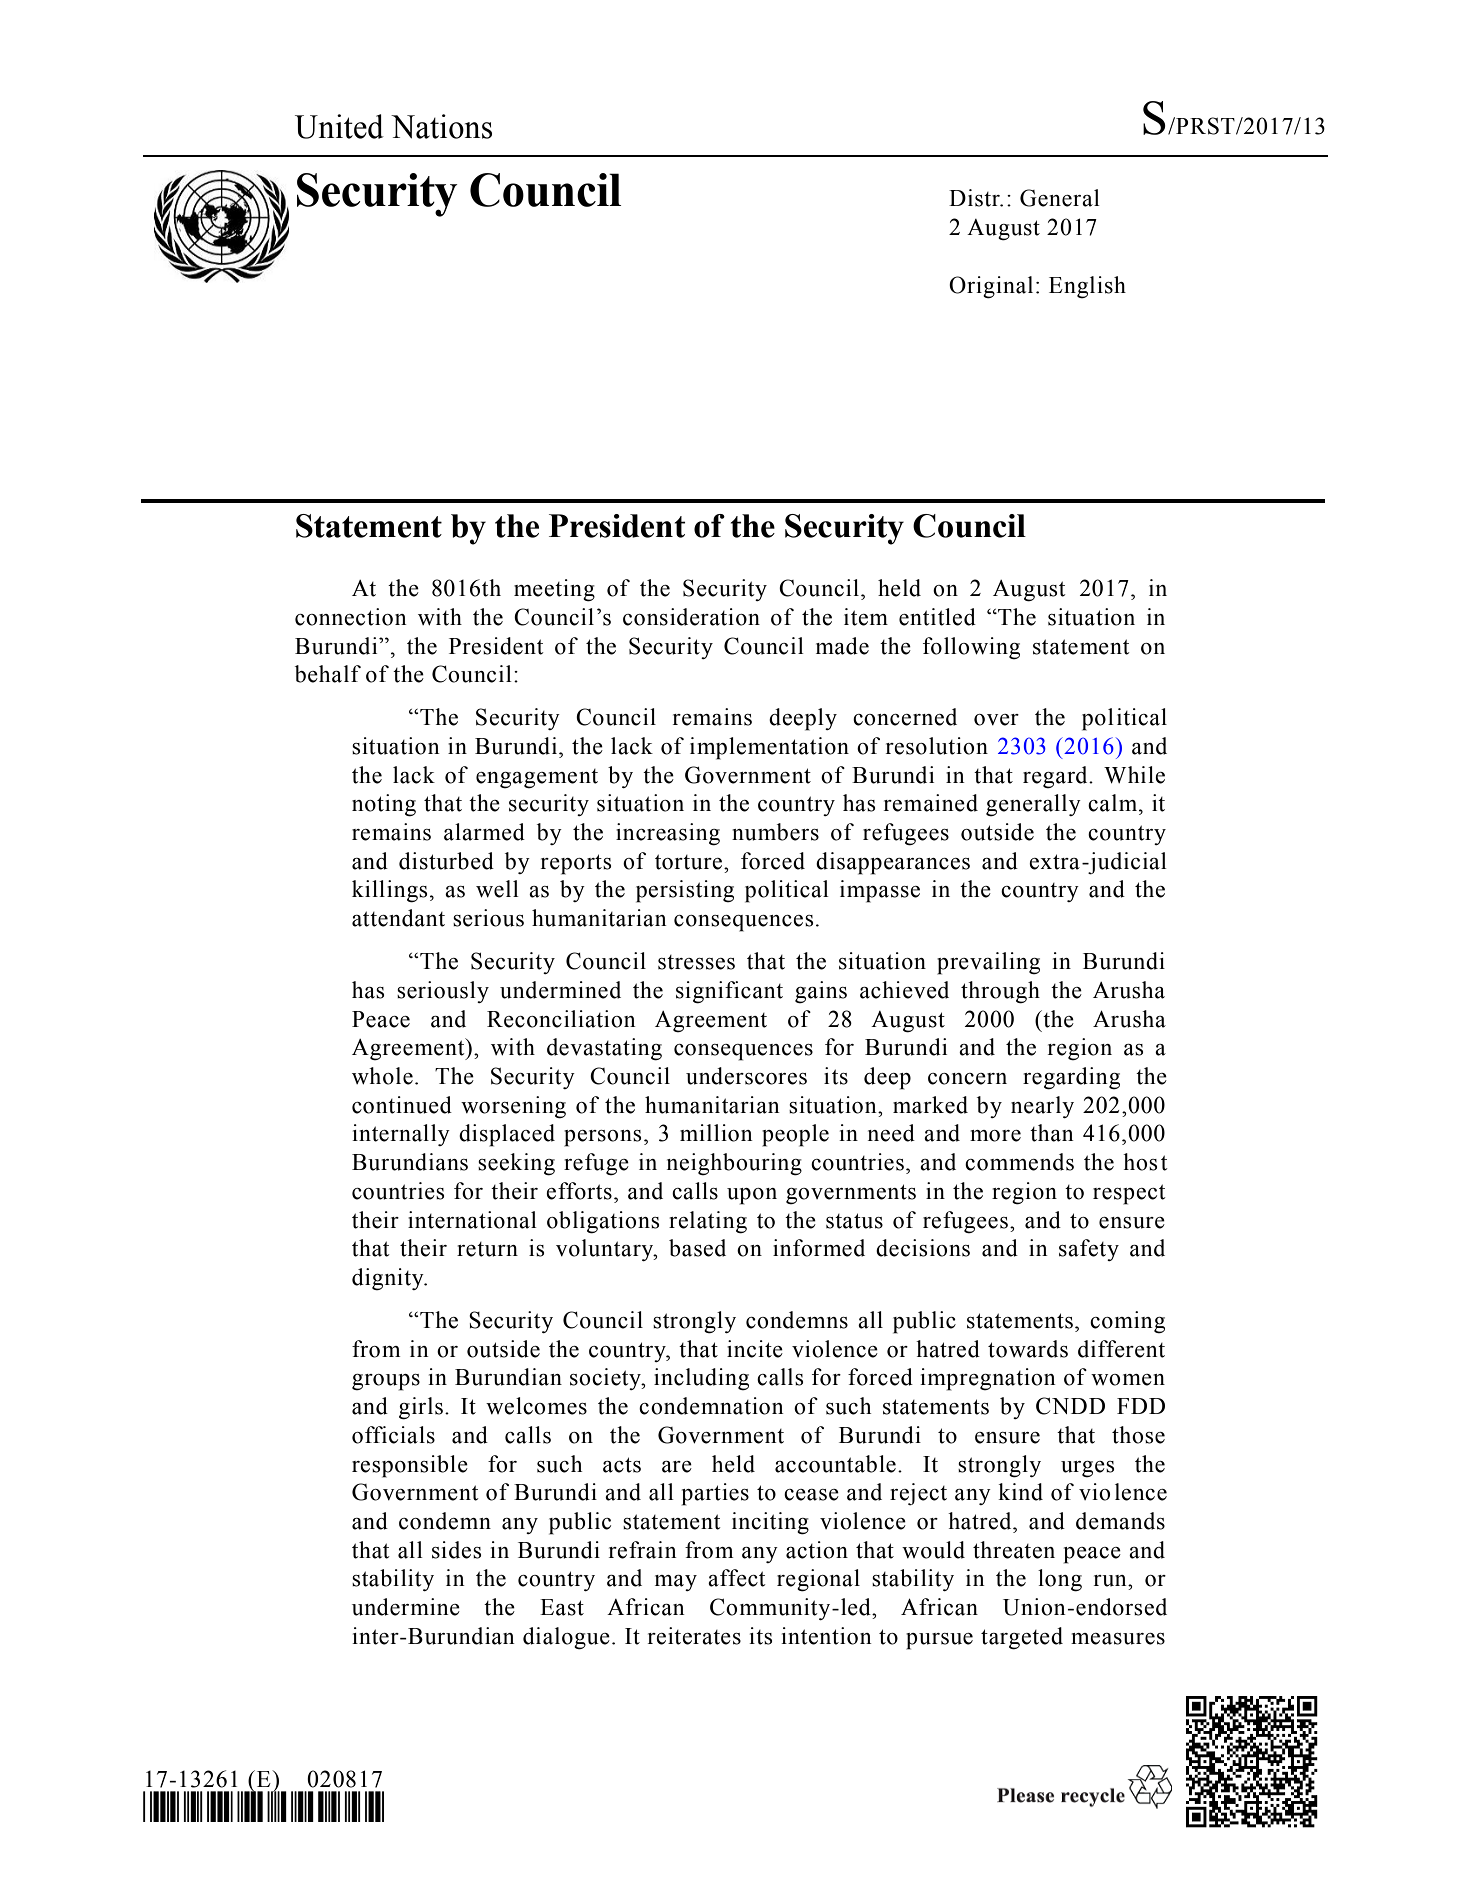 The image size is (1463, 1894). Describe the element at coordinates (991, 287) in the document. I see `Original` at that location.
